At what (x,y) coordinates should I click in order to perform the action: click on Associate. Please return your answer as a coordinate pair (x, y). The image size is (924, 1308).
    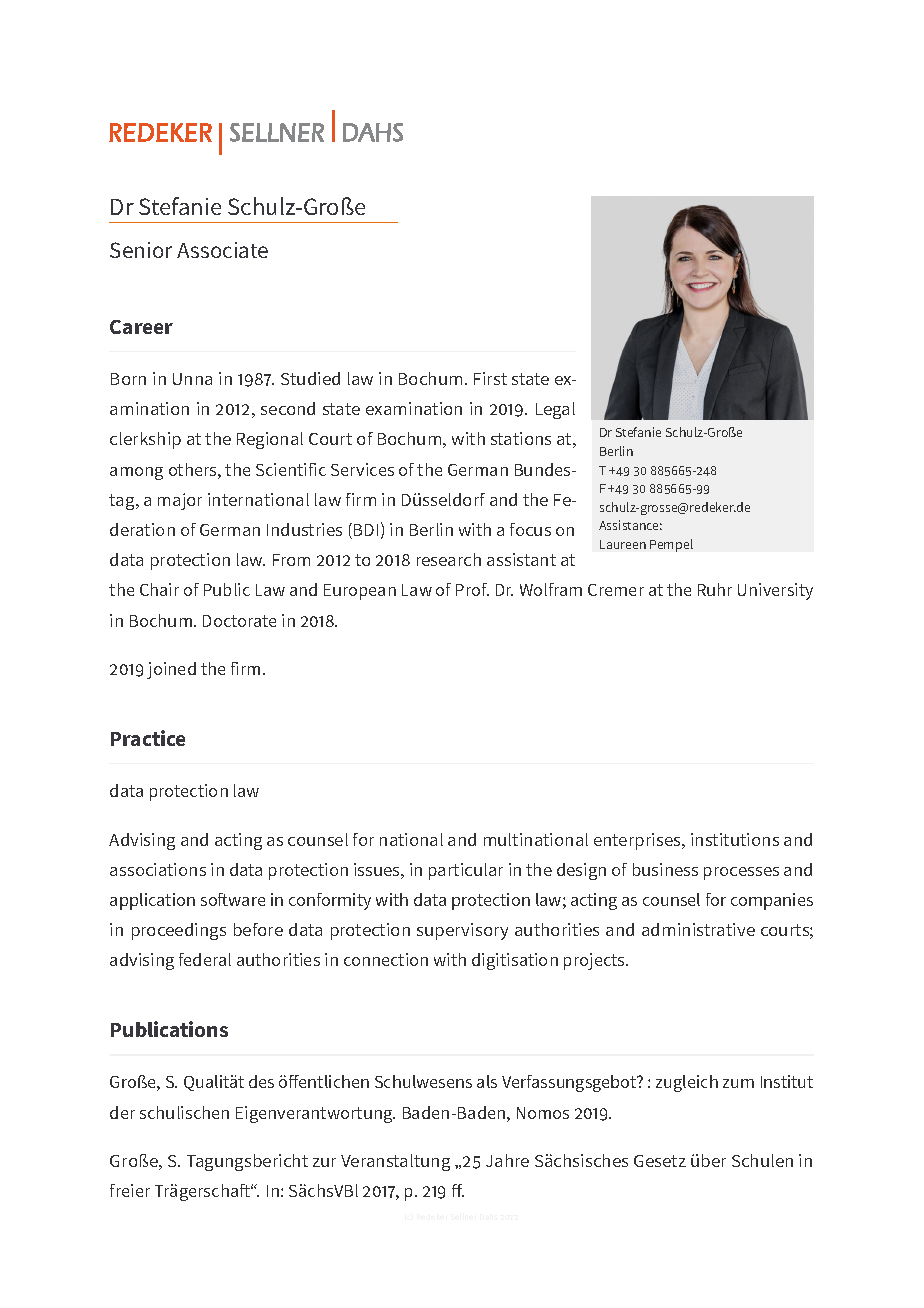
    Looking at the image, I should click on (222, 250).
